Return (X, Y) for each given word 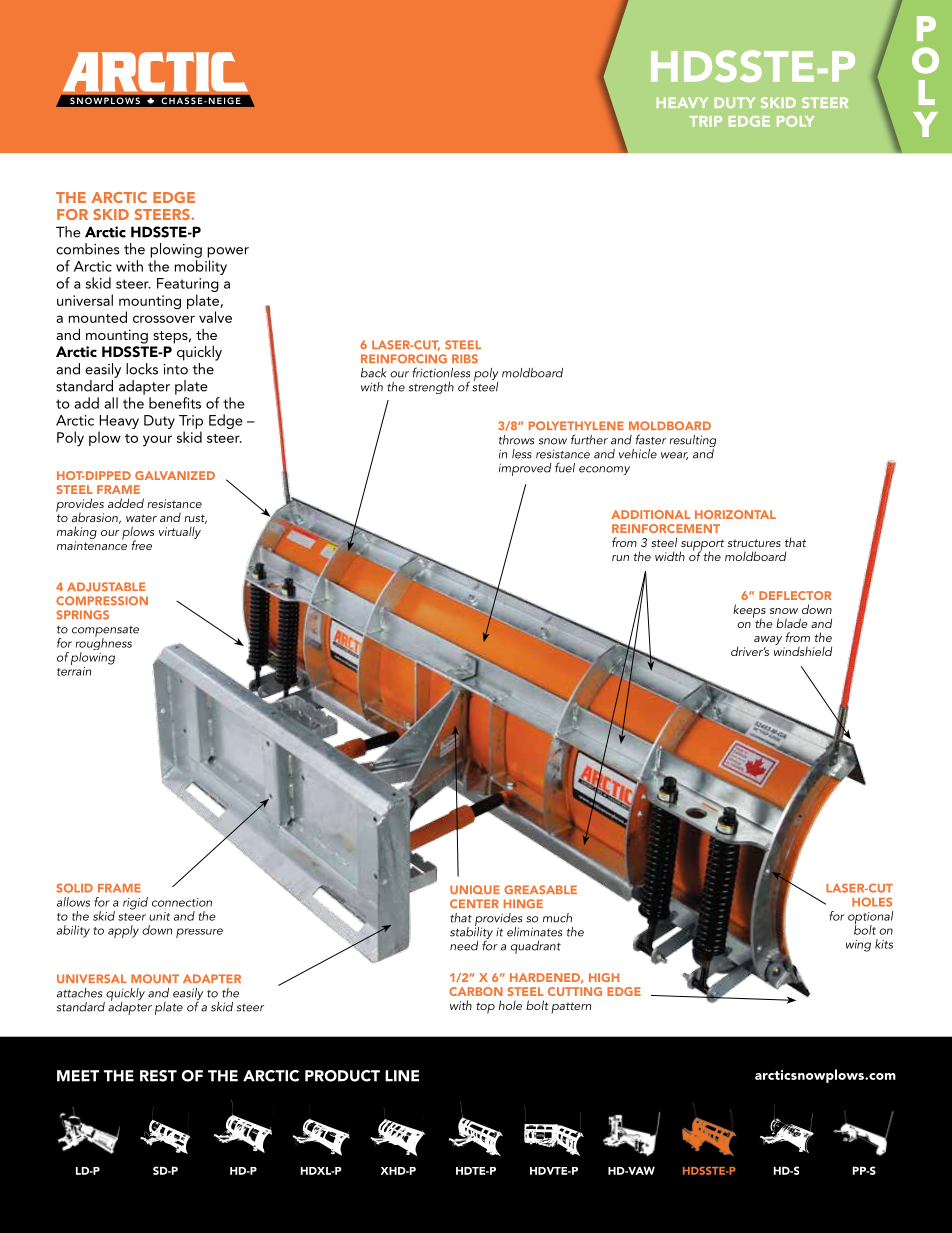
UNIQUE (475, 889)
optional (870, 919)
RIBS (465, 359)
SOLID (74, 888)
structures (754, 543)
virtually (180, 533)
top (485, 1008)
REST (158, 1076)
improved (525, 469)
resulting (693, 442)
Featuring (188, 286)
